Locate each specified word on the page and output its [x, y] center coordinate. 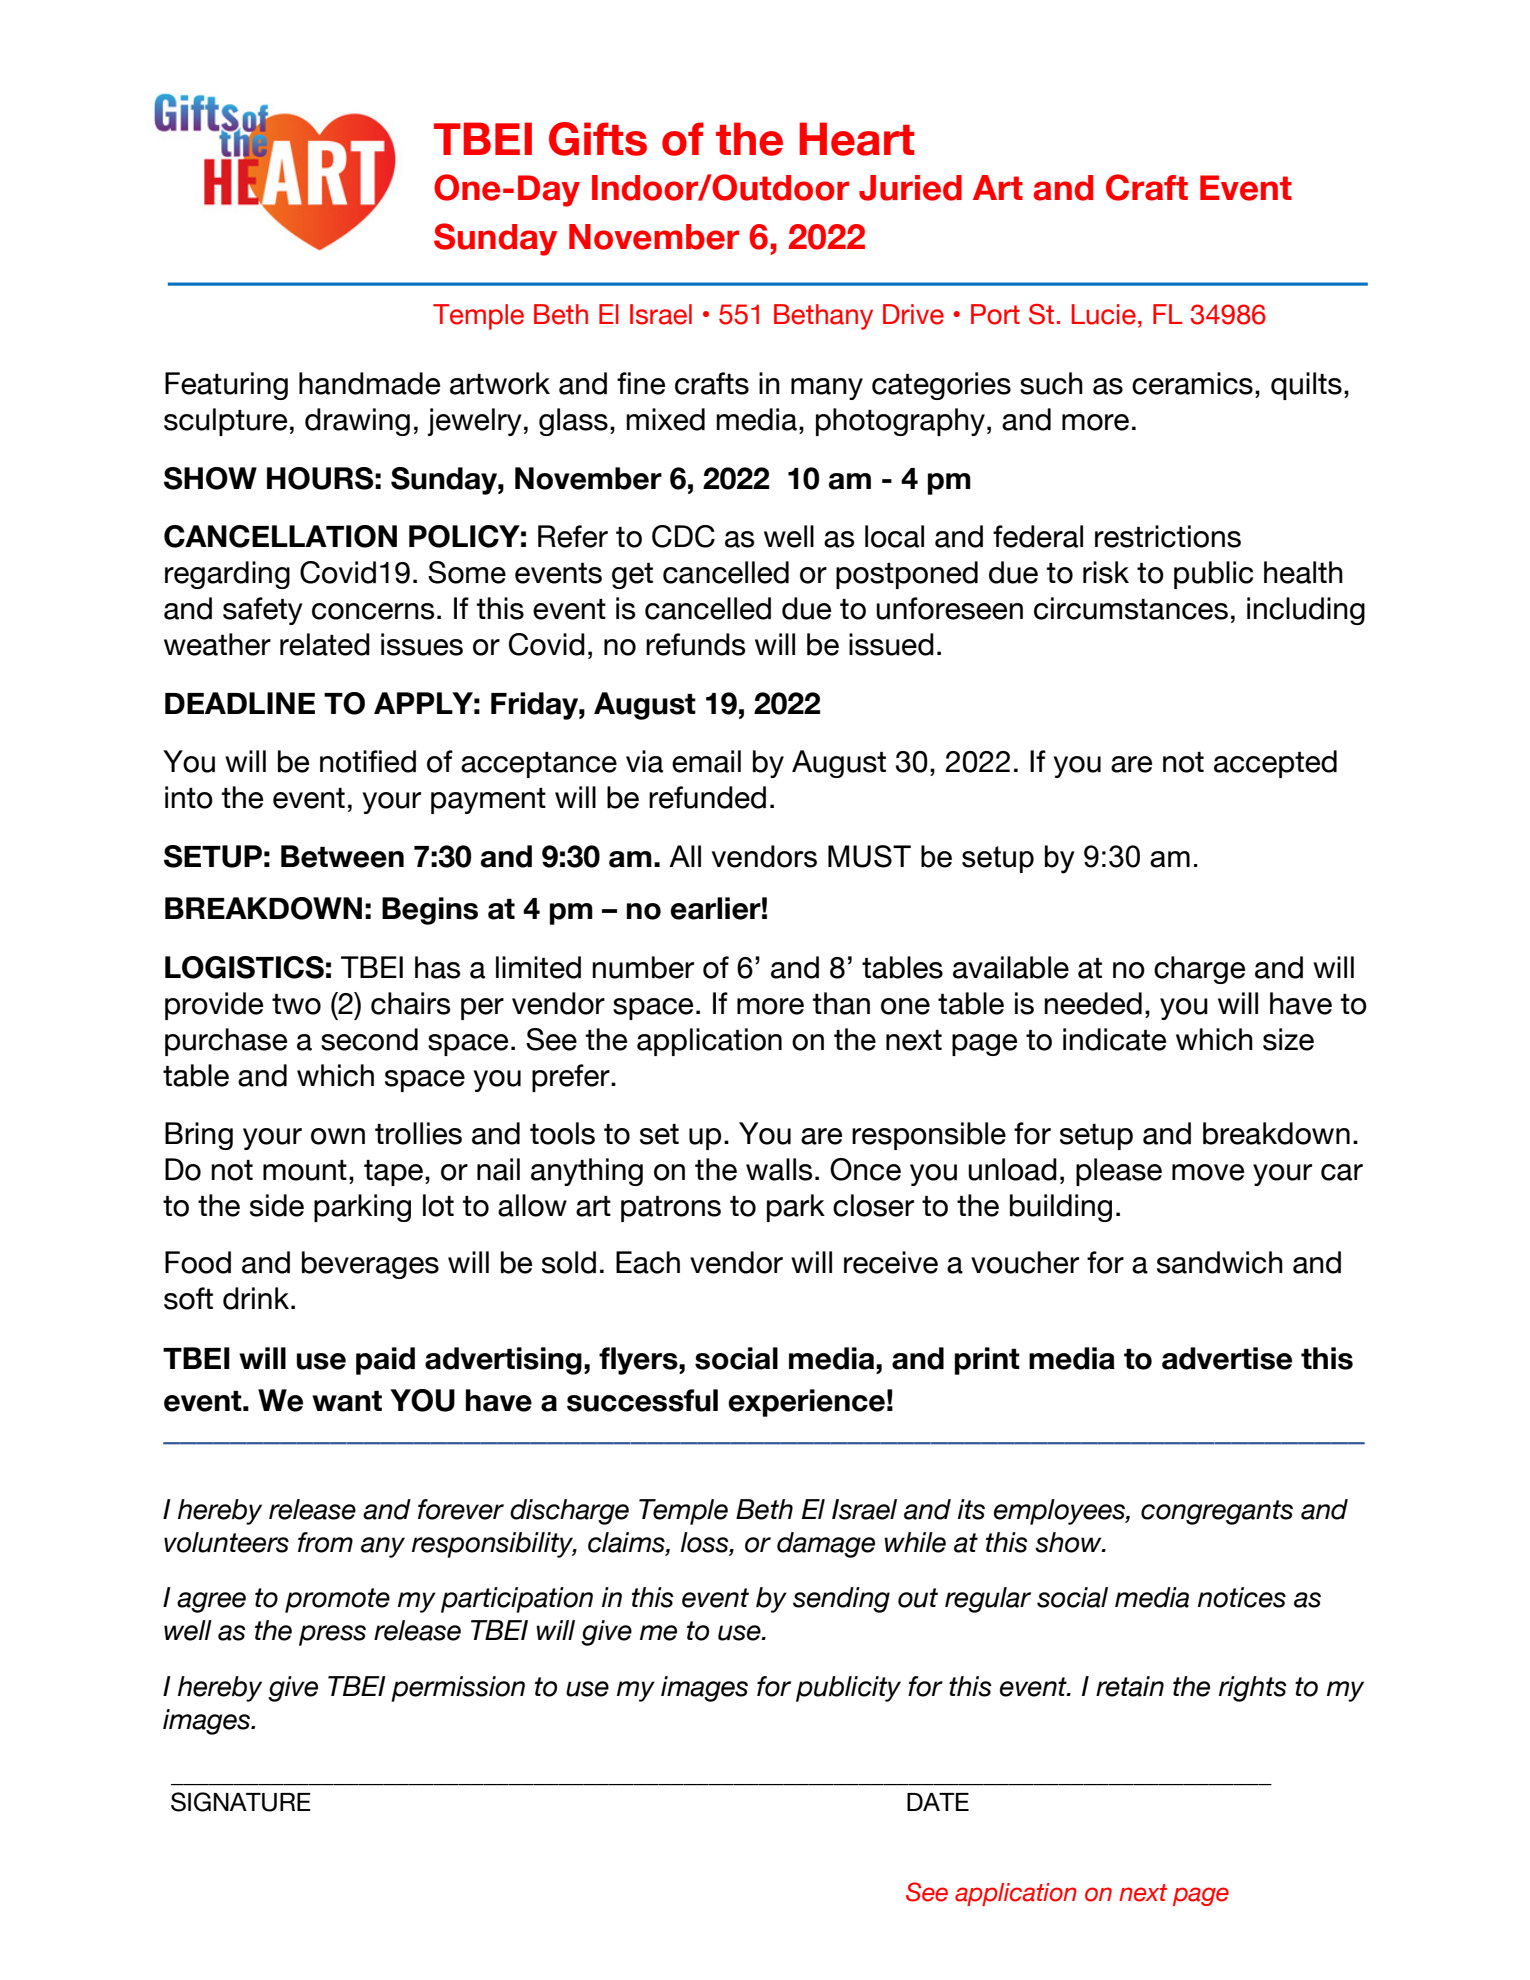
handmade [369, 383]
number [643, 967]
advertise [1227, 1358]
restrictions [1168, 536]
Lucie [1104, 314]
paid [385, 1361]
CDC [683, 536]
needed [1093, 1003]
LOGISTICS [244, 967]
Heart [857, 139]
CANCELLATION [280, 536]
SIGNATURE [241, 1802]
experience [806, 1403]
